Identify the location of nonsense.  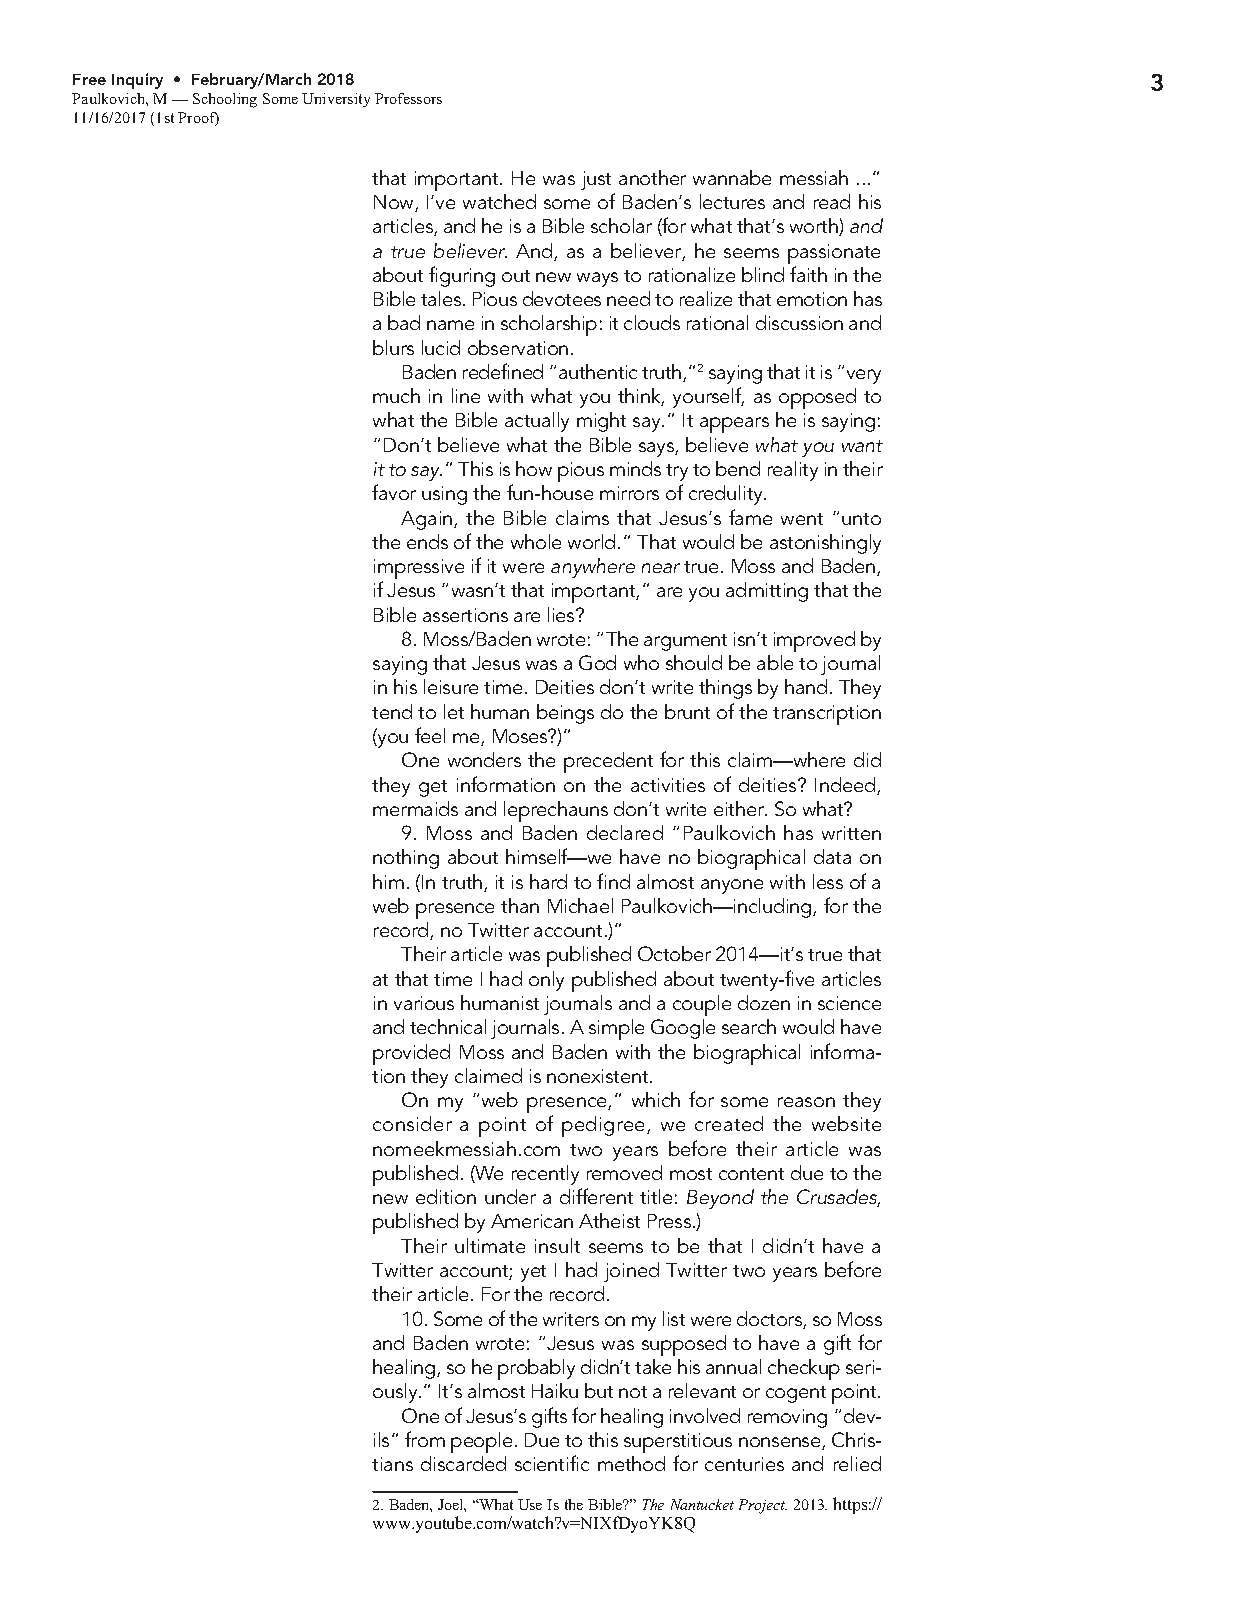
(781, 1443).
